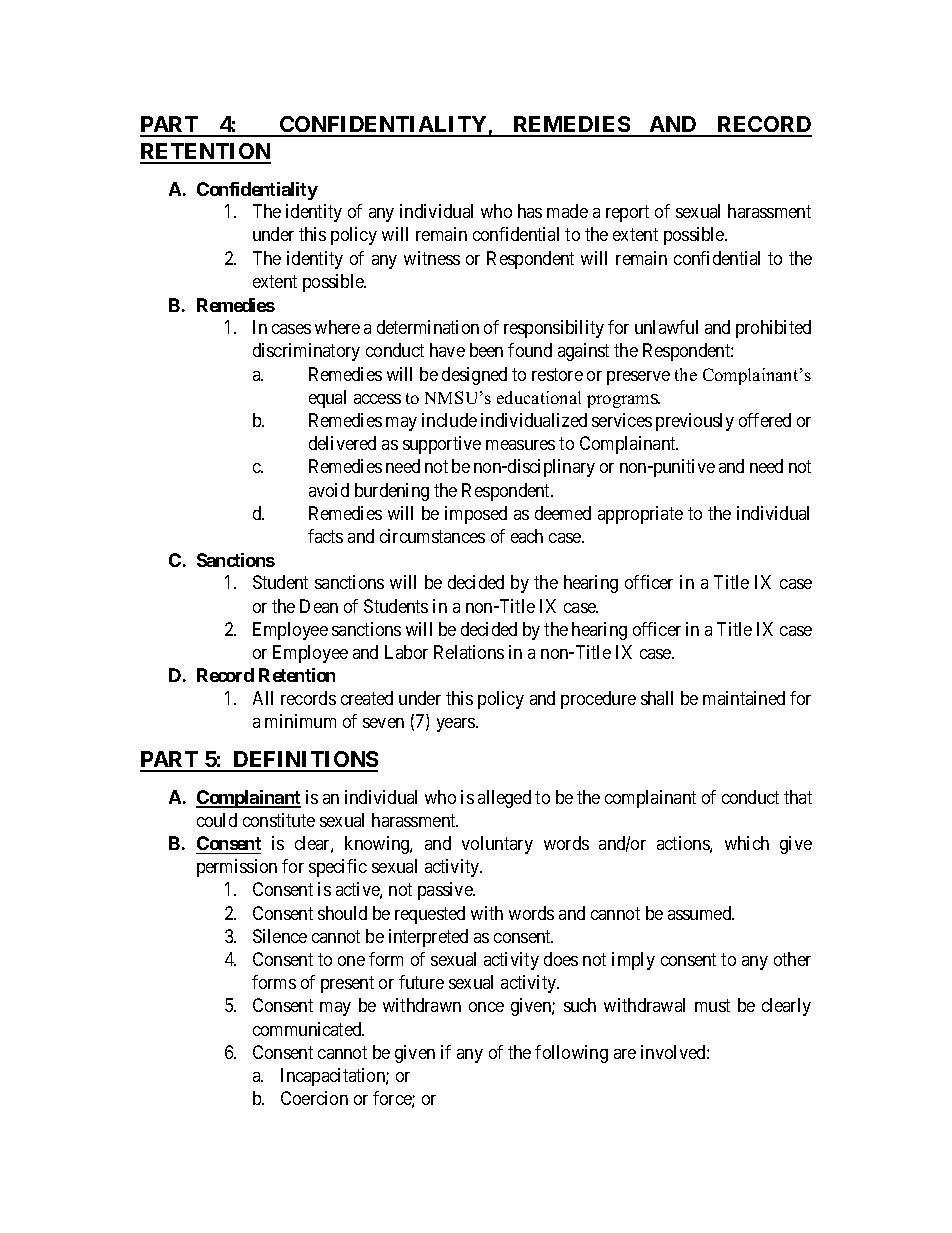 This document has width=952, height=1233. Describe the element at coordinates (319, 606) in the document. I see `Dean` at that location.
